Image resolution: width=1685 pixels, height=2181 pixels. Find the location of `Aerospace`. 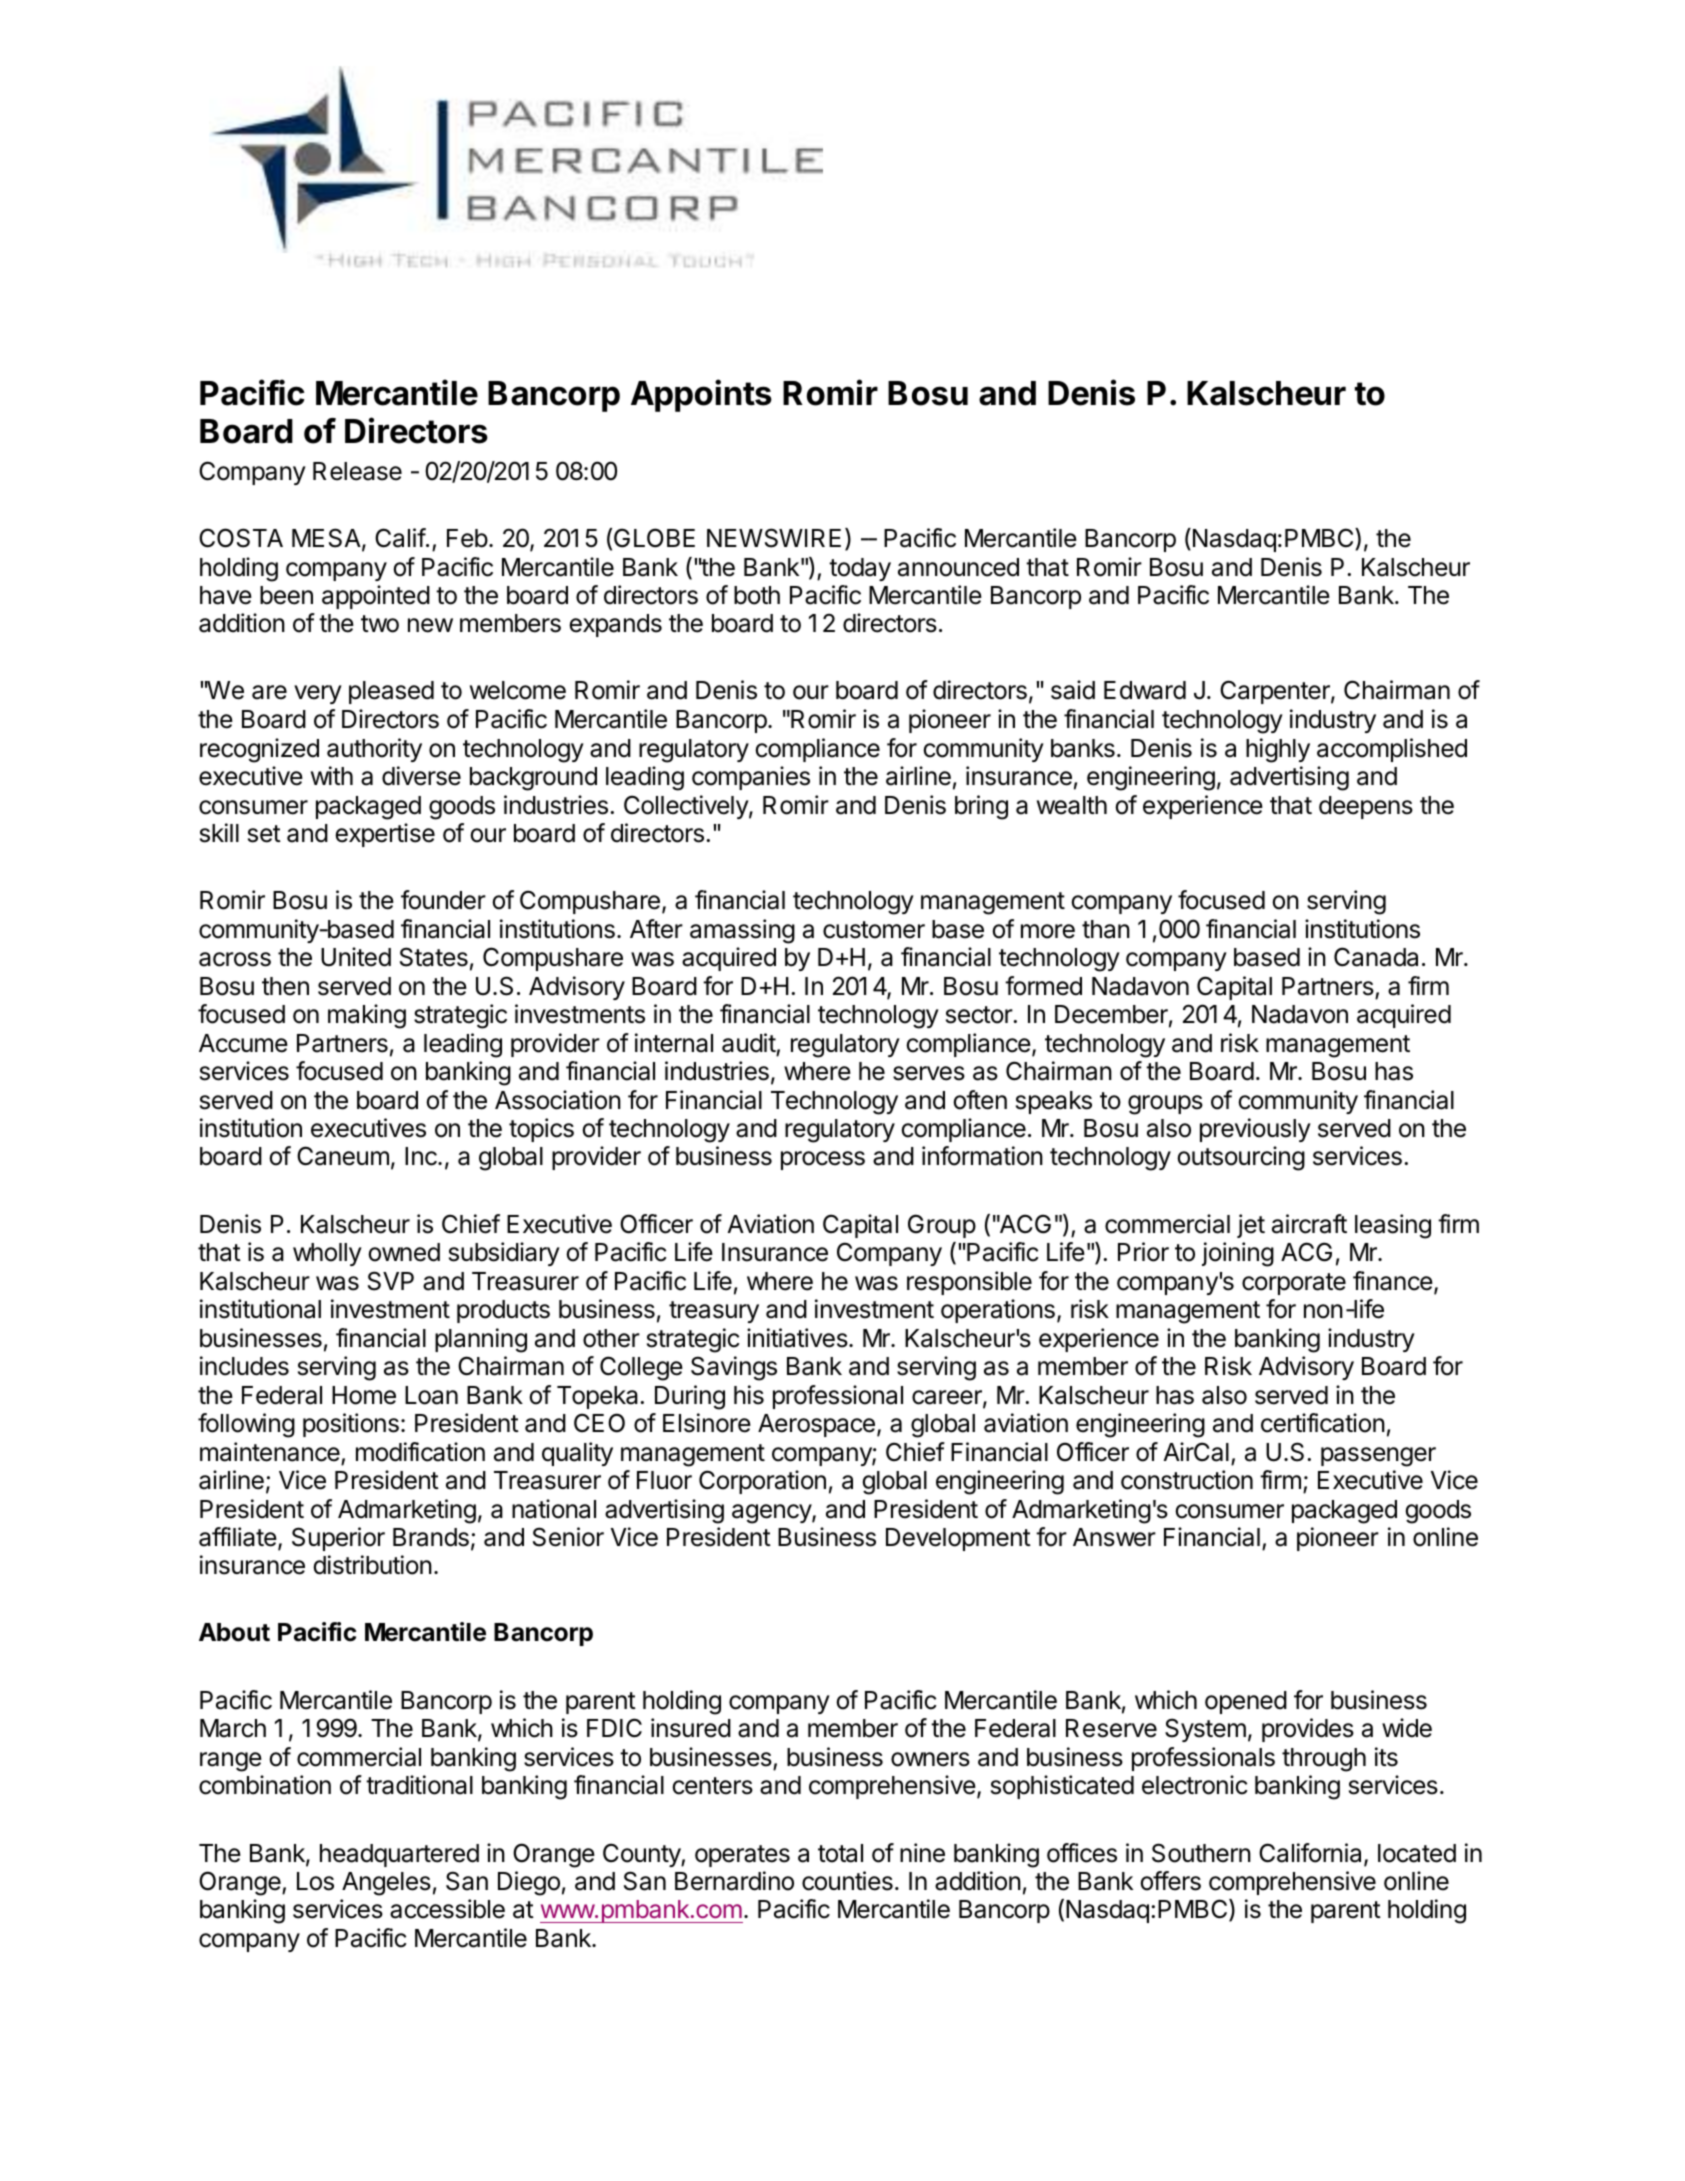

Aerospace is located at coordinates (816, 1425).
